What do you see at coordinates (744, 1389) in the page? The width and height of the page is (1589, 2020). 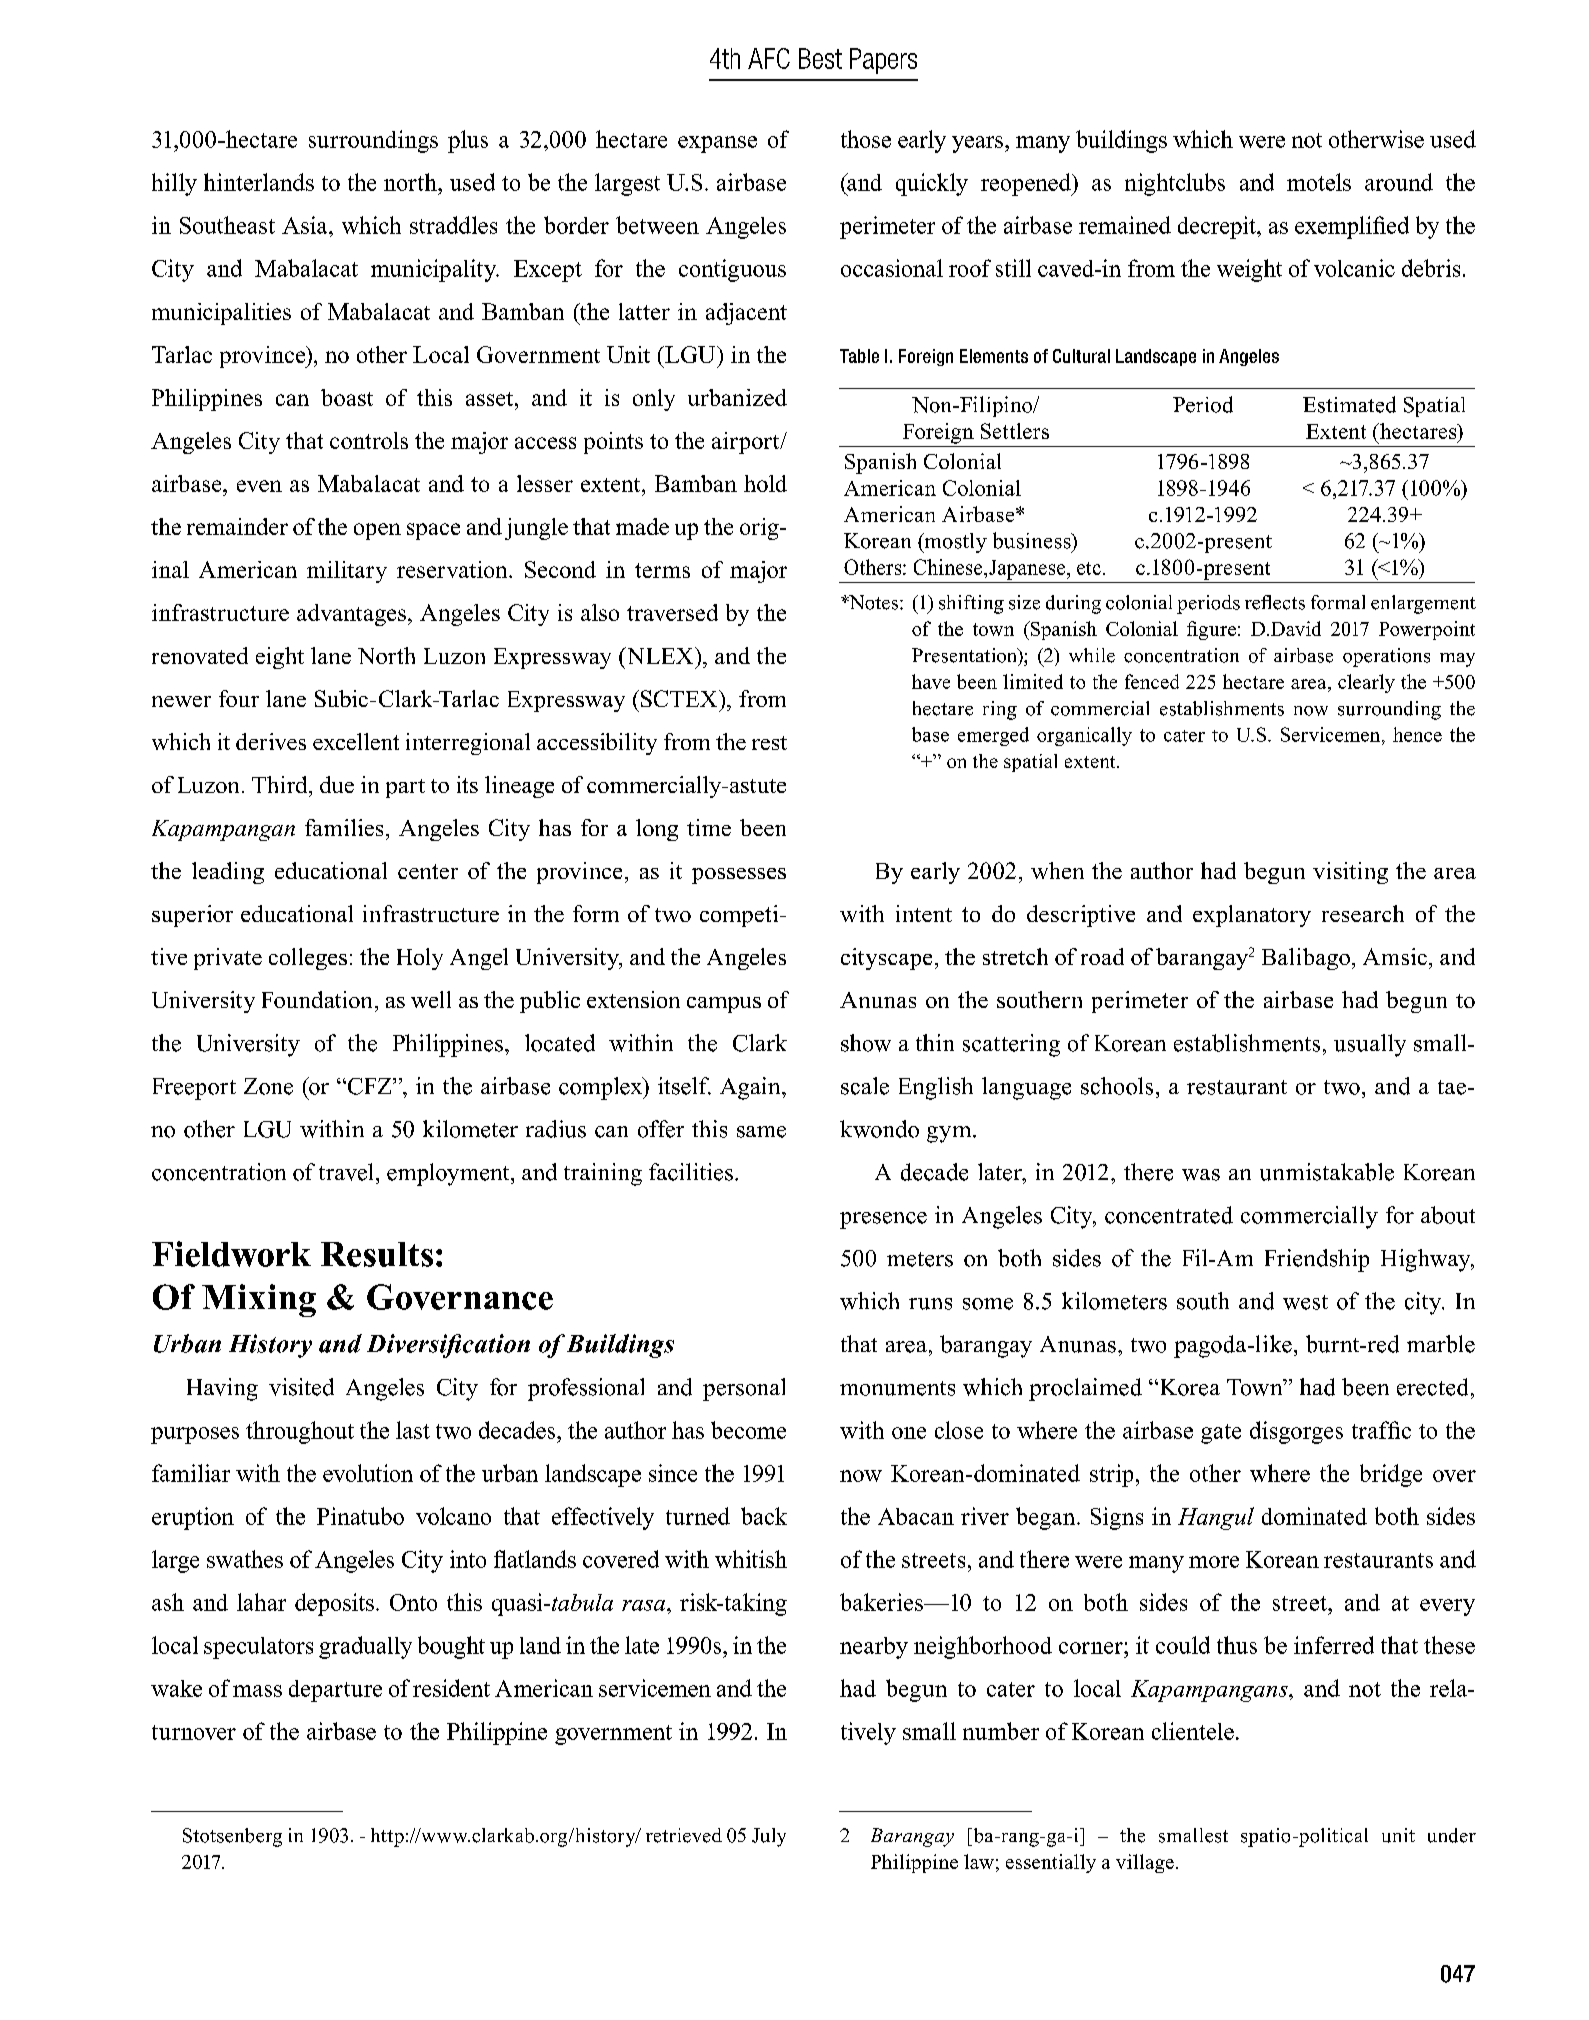 I see `personal` at bounding box center [744, 1389].
